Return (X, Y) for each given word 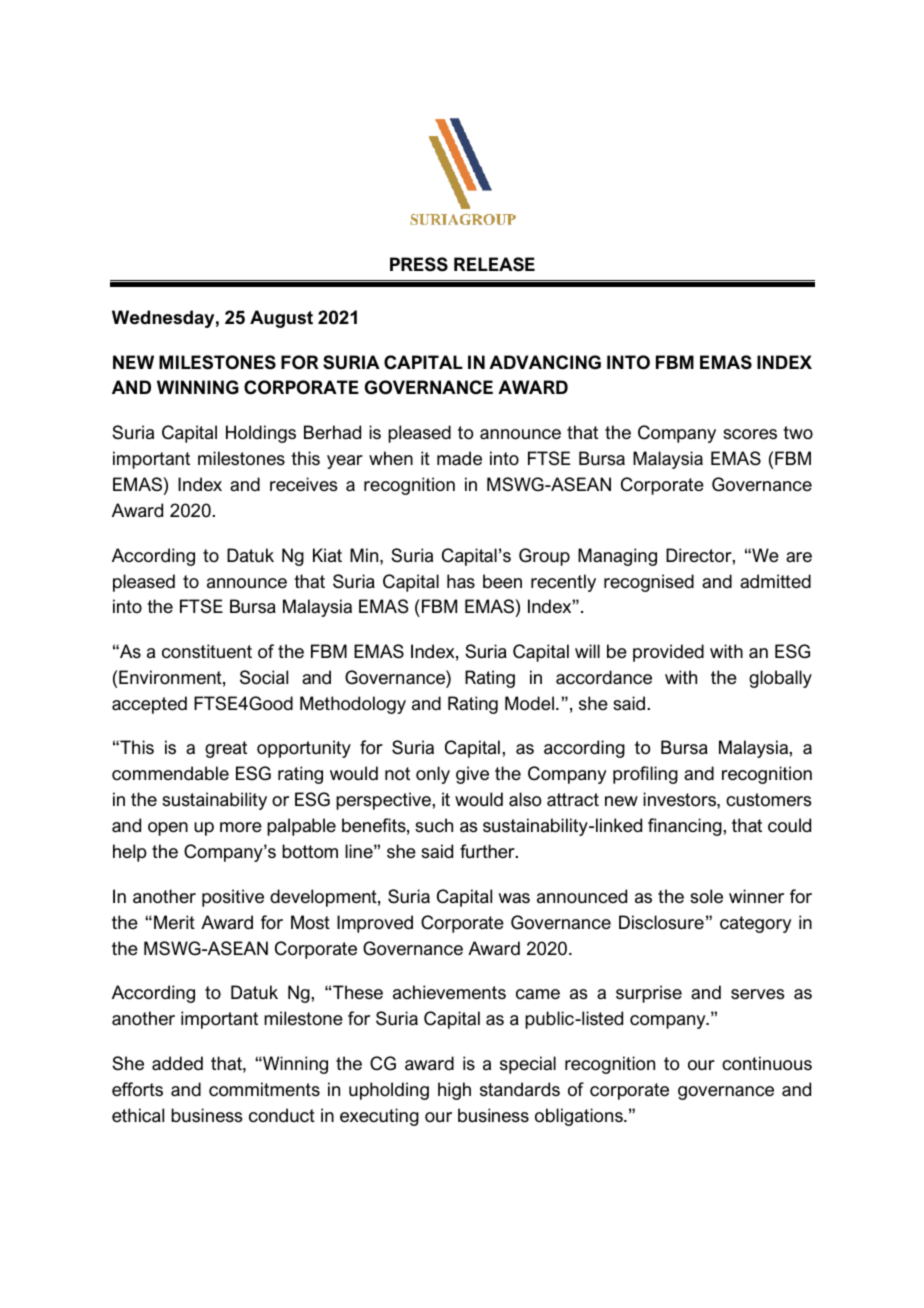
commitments (264, 1089)
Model (529, 703)
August (281, 319)
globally (780, 679)
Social (264, 677)
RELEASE (494, 264)
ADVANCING (545, 362)
